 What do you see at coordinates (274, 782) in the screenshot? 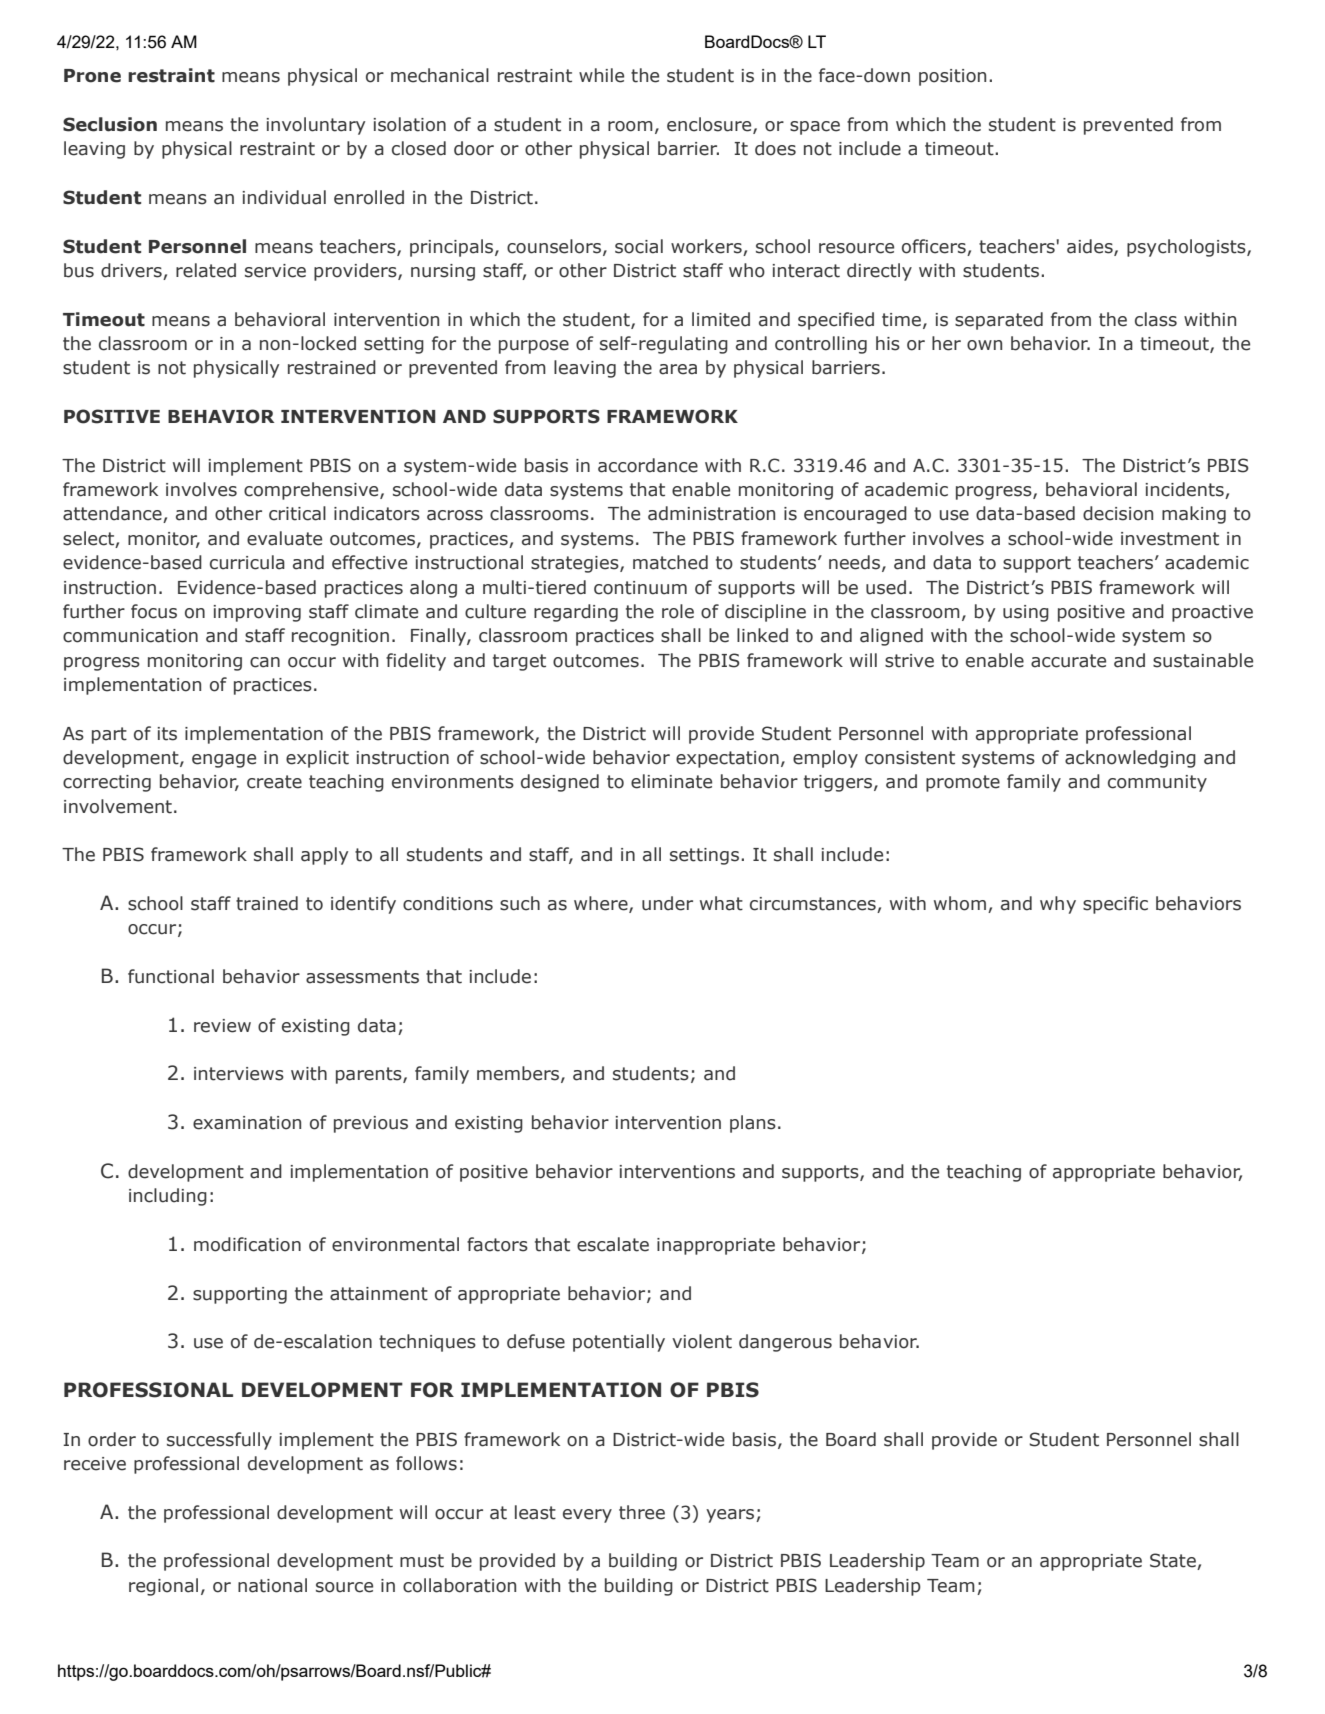
I see `create` at bounding box center [274, 782].
